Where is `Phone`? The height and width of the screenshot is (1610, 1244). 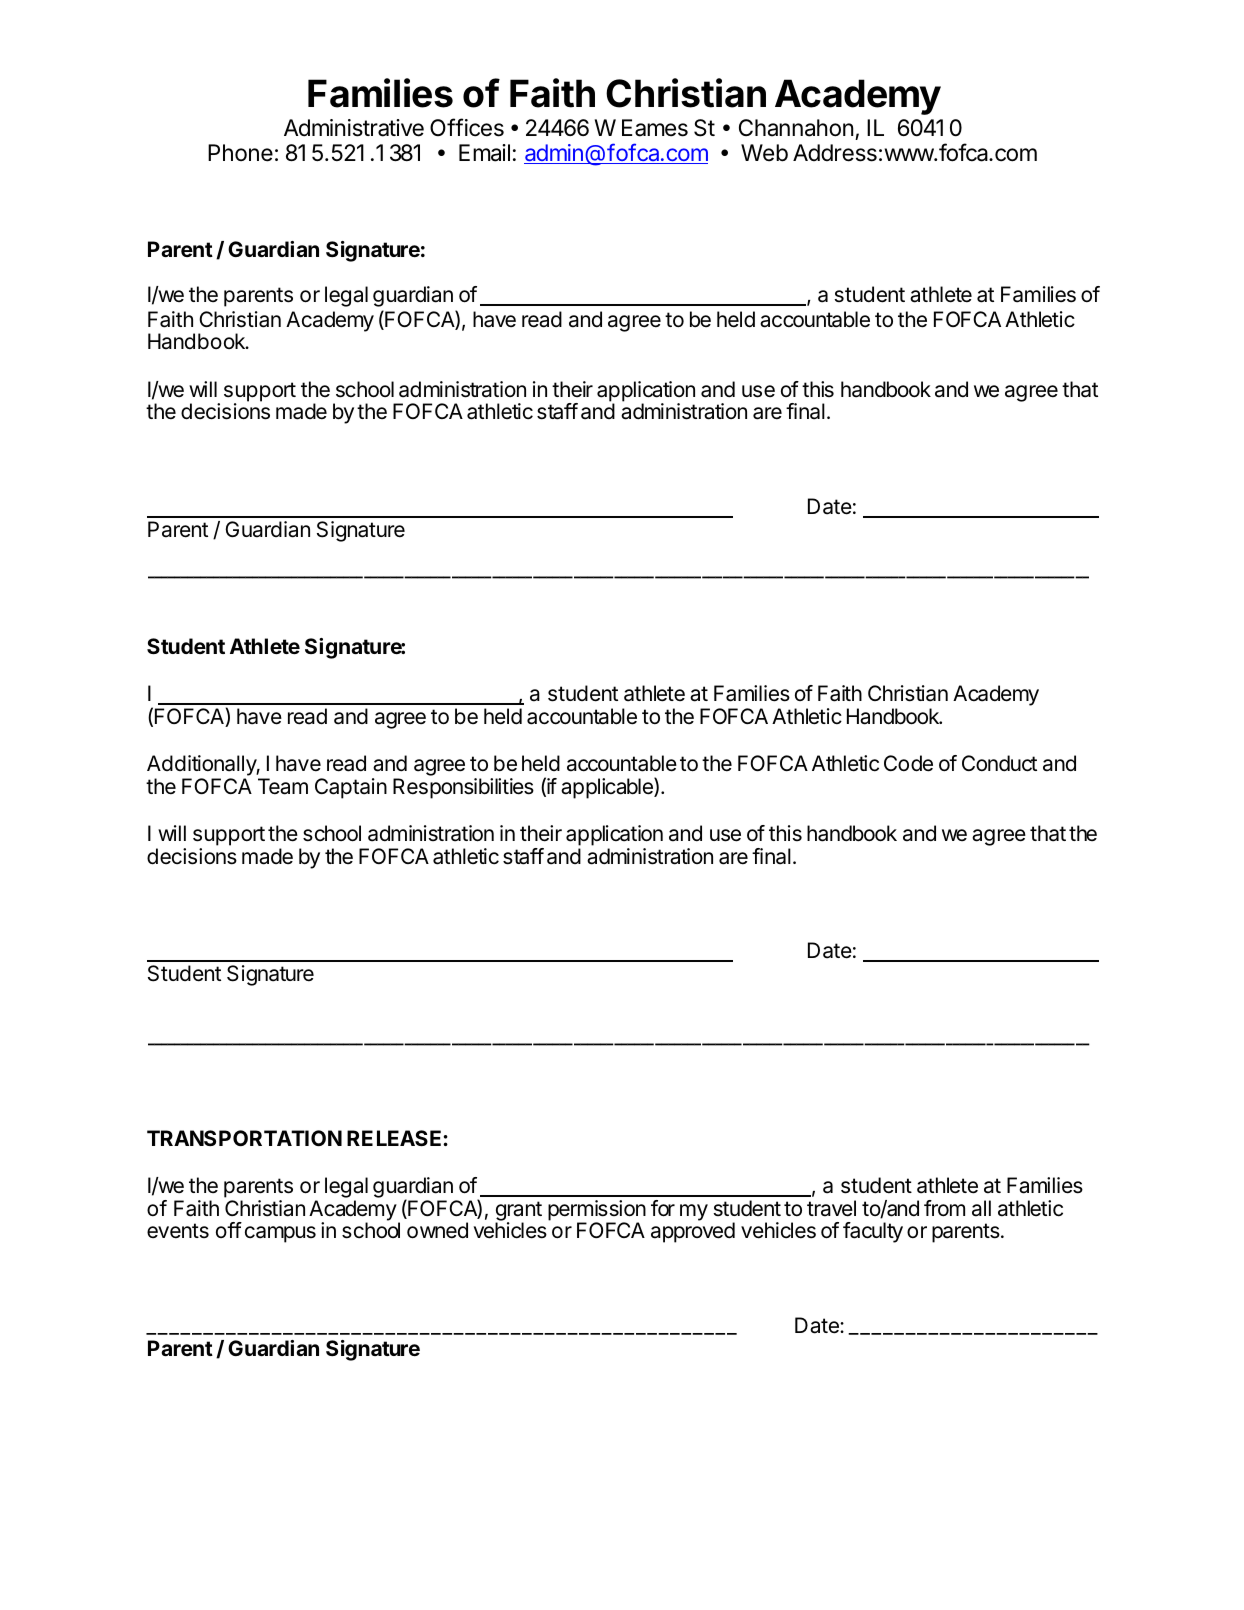 Phone is located at coordinates (240, 153).
